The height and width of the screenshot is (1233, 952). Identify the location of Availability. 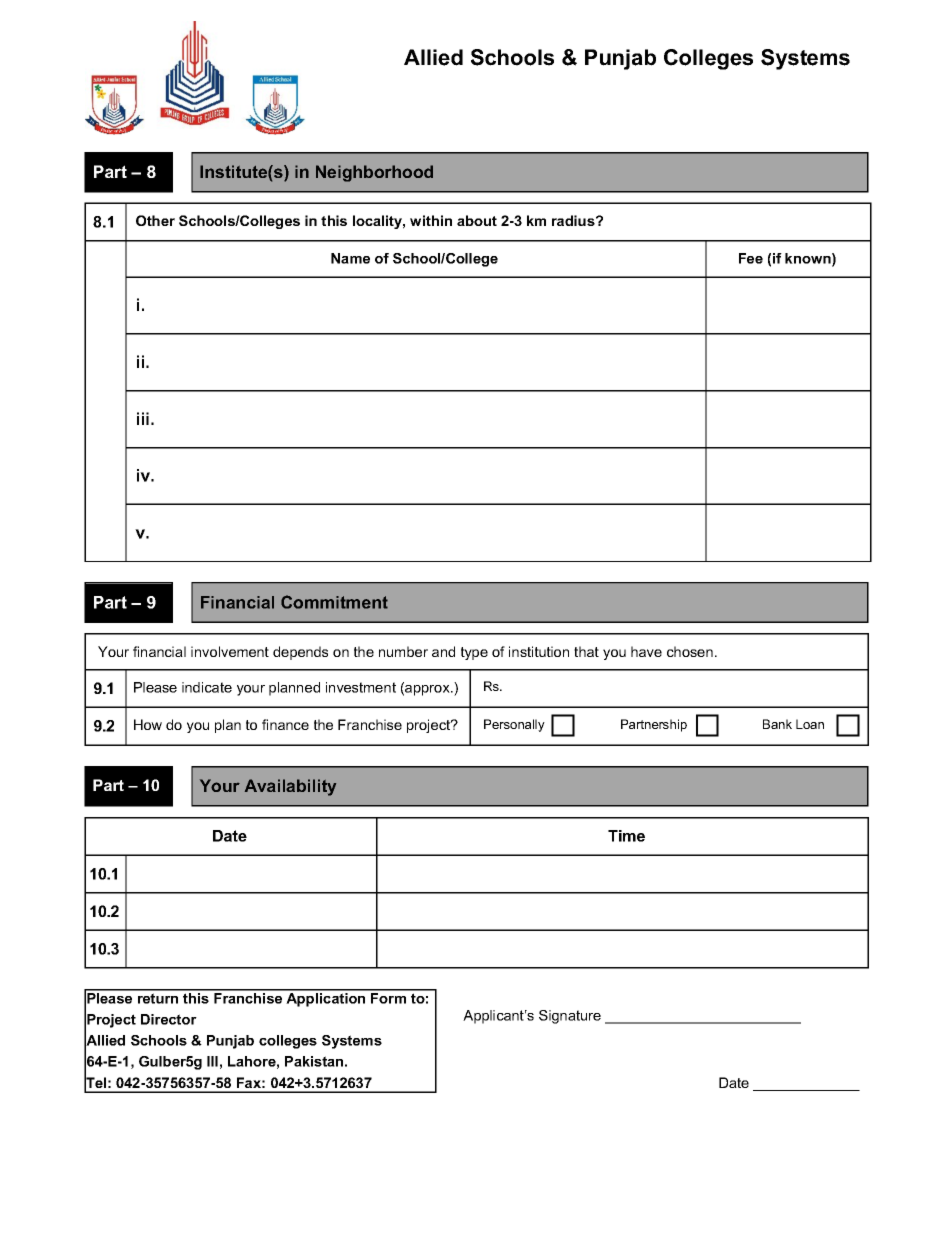
(290, 787).
